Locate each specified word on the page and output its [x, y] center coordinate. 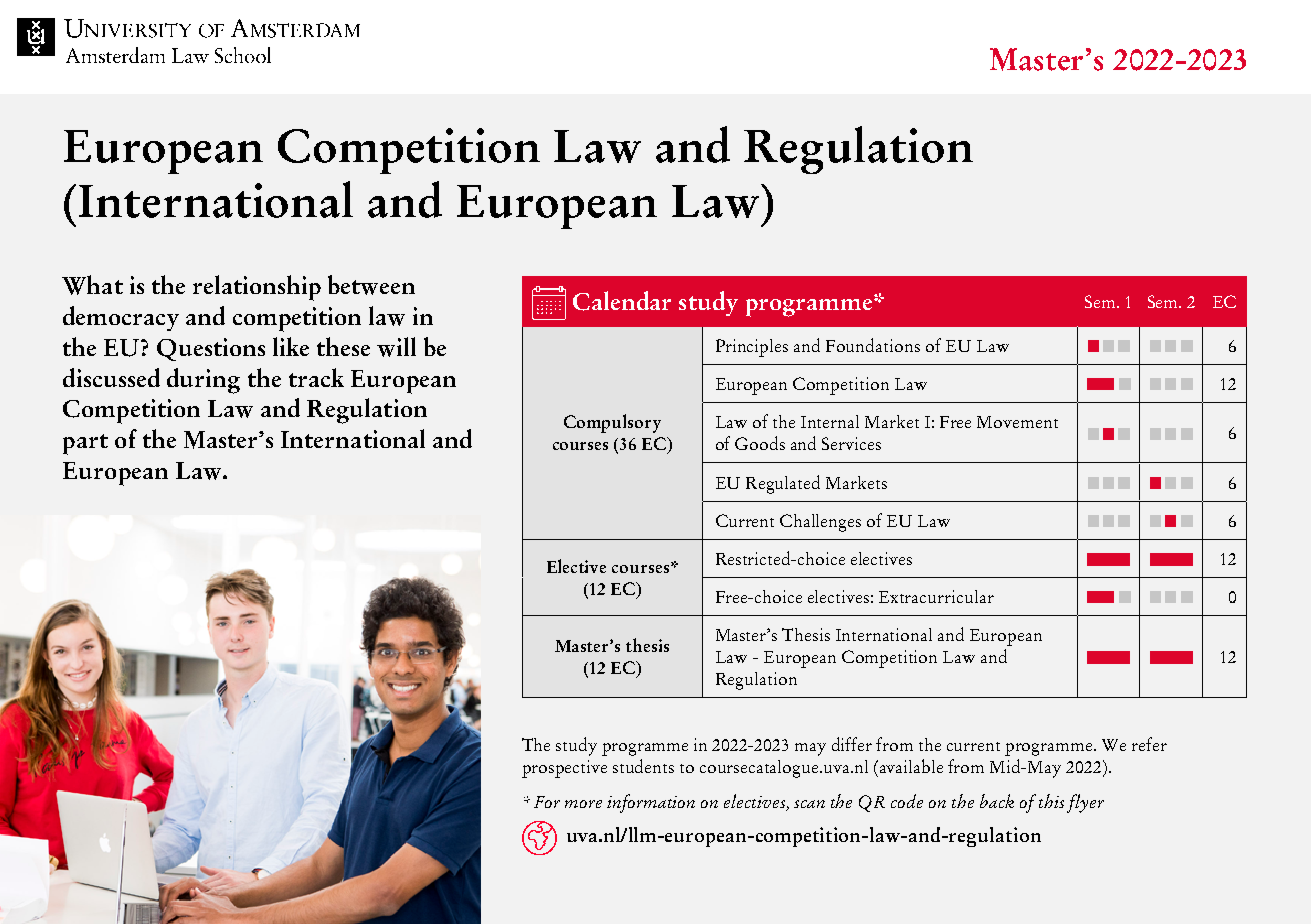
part [85, 444]
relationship [257, 288]
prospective [564, 769]
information [651, 803]
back [997, 801]
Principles [752, 348]
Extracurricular [936, 596]
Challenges [820, 523]
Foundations [873, 345]
